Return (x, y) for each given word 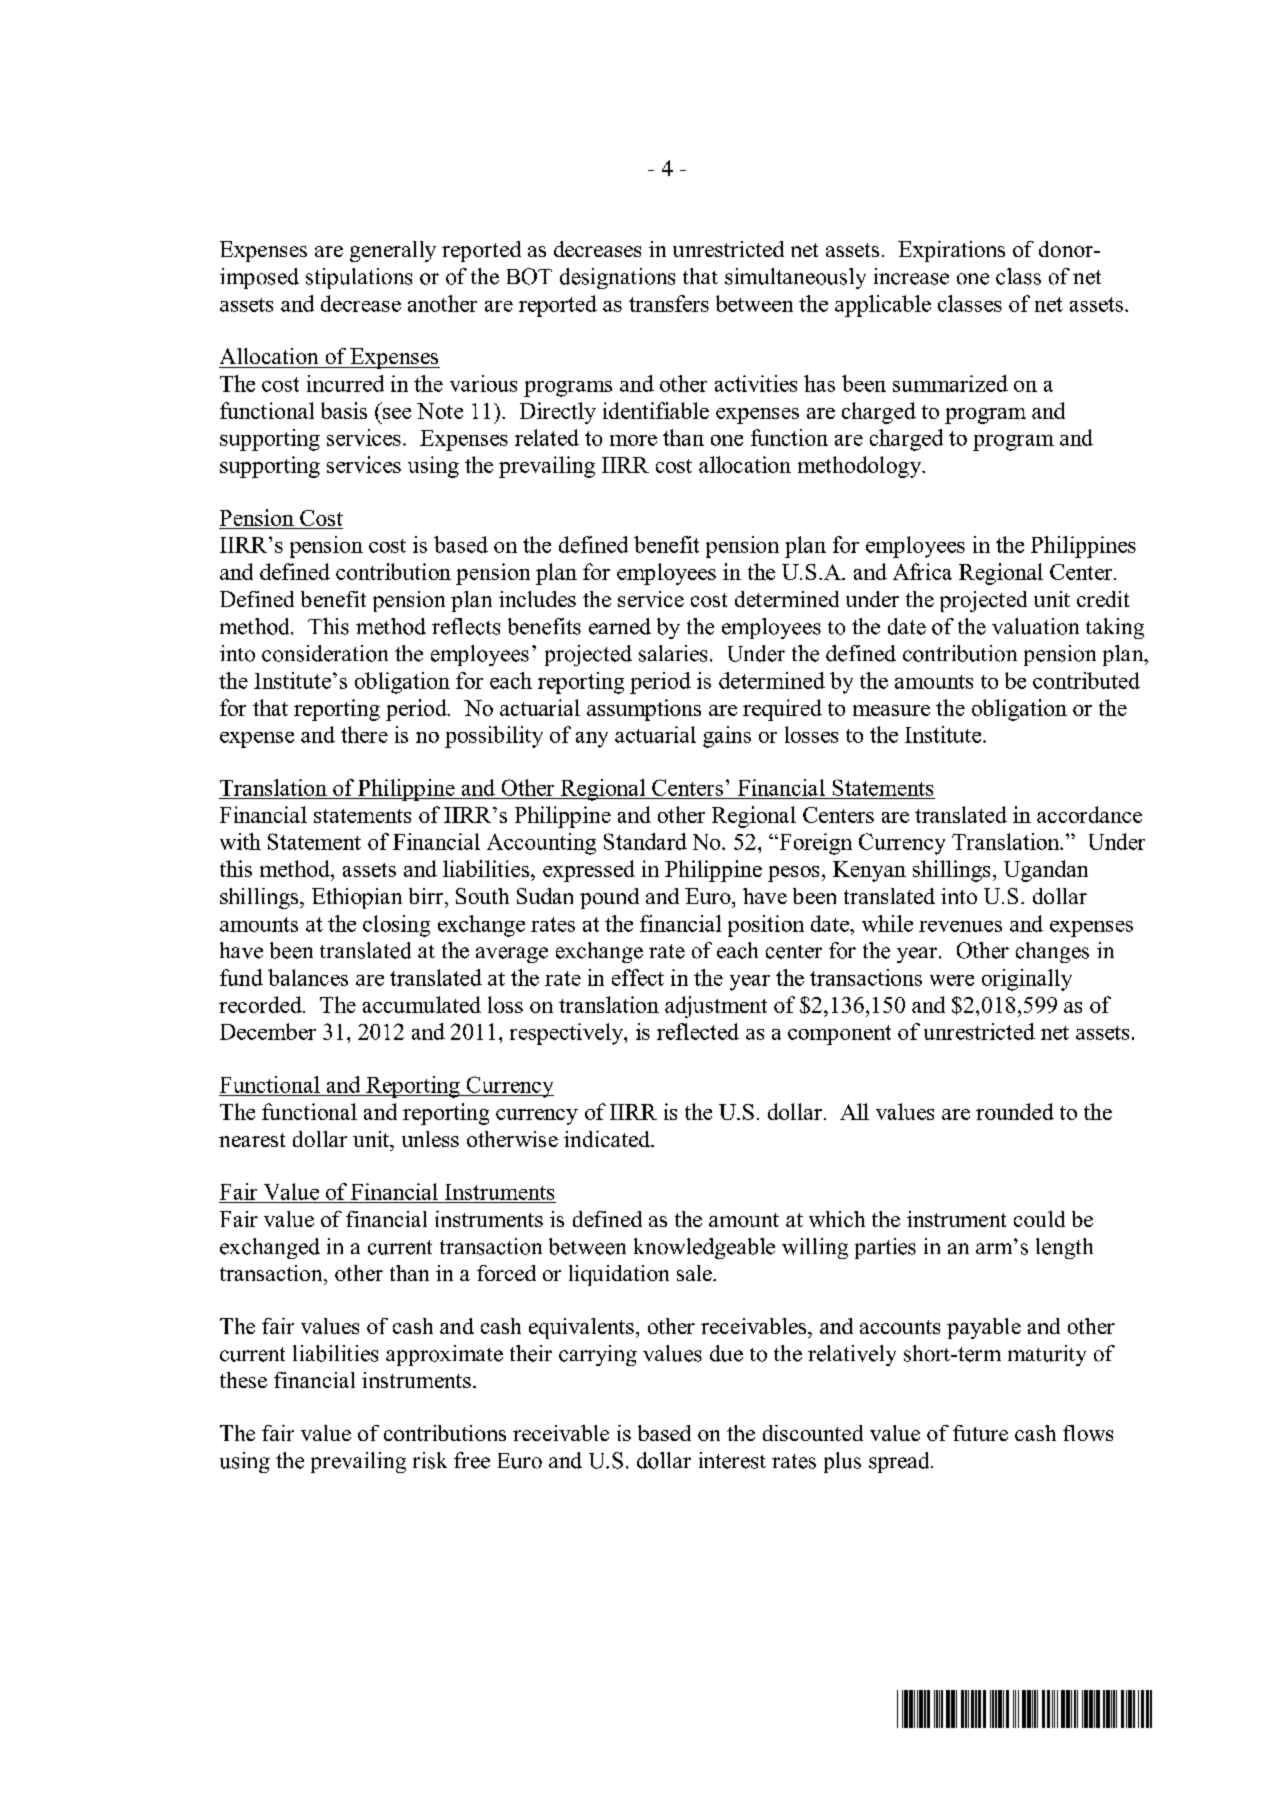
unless (430, 1139)
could (1039, 1219)
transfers (669, 303)
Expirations (951, 251)
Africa (922, 571)
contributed (1086, 680)
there (364, 734)
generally (393, 251)
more (633, 440)
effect (638, 977)
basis (344, 410)
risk (430, 1460)
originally (1027, 980)
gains (727, 737)
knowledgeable (704, 1248)
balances (308, 977)
